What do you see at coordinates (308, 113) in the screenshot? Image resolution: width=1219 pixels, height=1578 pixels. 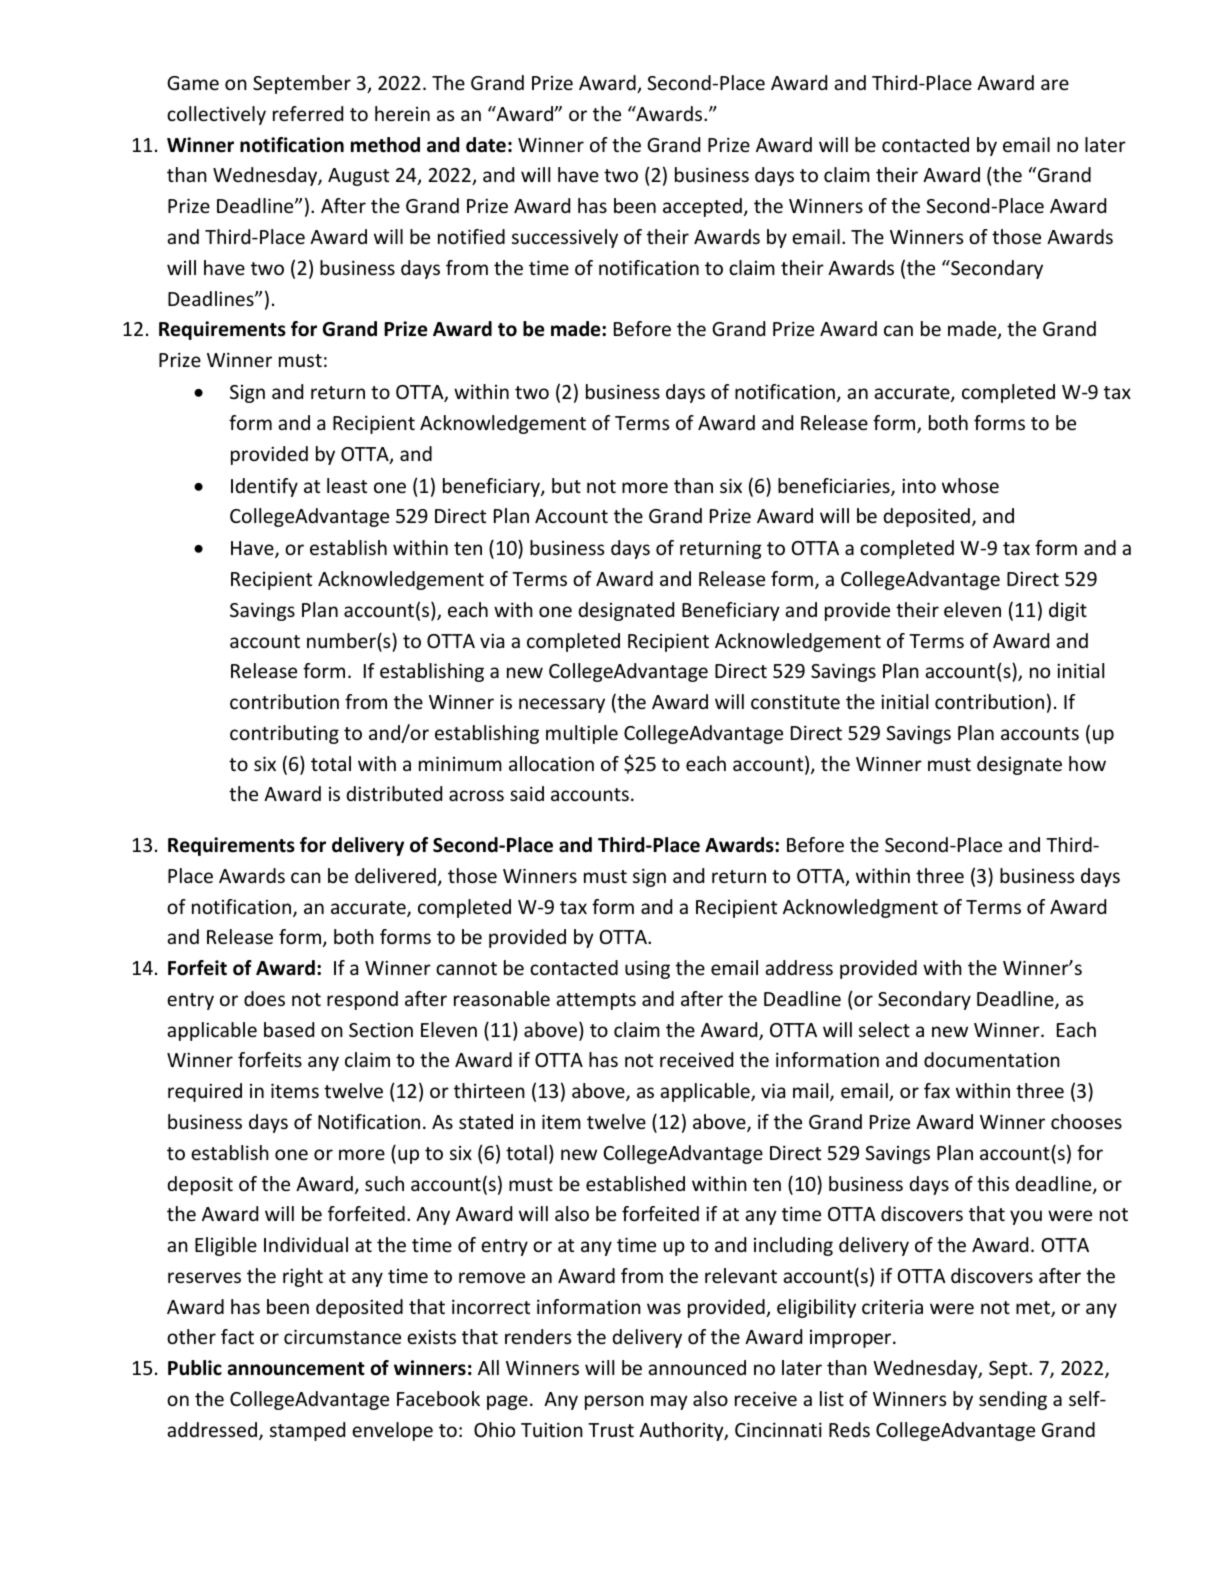 I see `referred` at bounding box center [308, 113].
